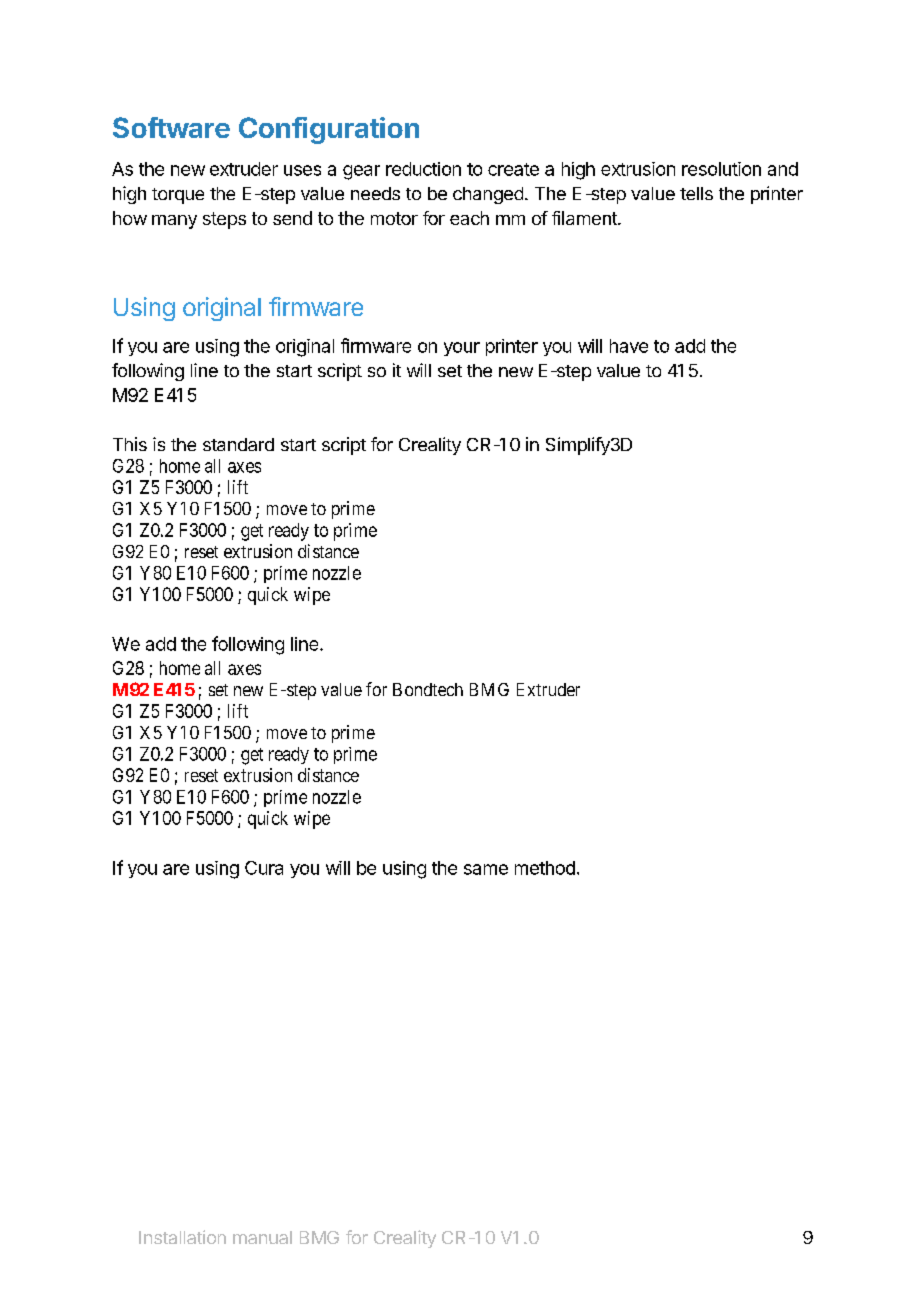  What do you see at coordinates (238, 444) in the screenshot?
I see `standard` at bounding box center [238, 444].
